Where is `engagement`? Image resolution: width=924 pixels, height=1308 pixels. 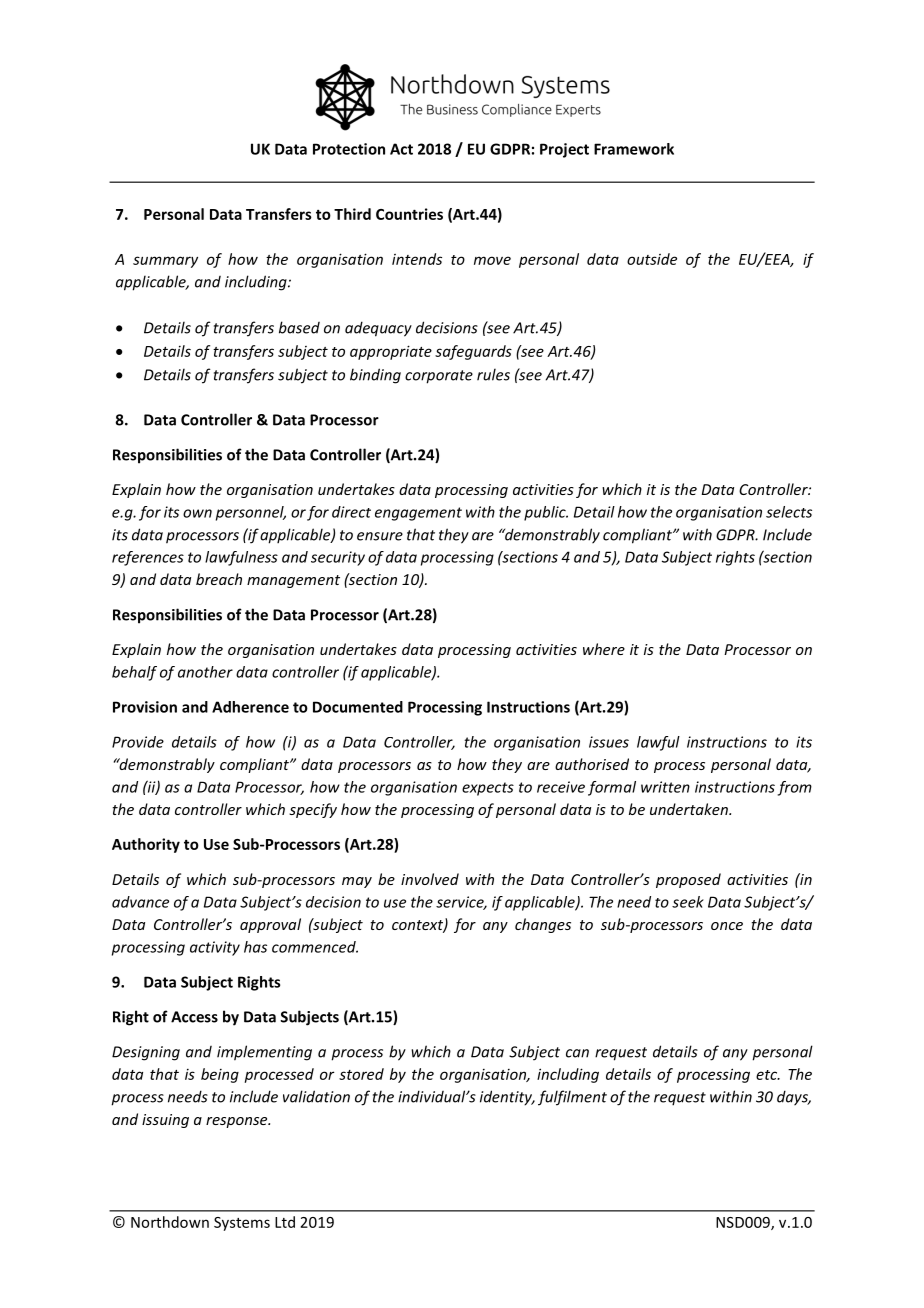 engagement is located at coordinates (418, 514).
